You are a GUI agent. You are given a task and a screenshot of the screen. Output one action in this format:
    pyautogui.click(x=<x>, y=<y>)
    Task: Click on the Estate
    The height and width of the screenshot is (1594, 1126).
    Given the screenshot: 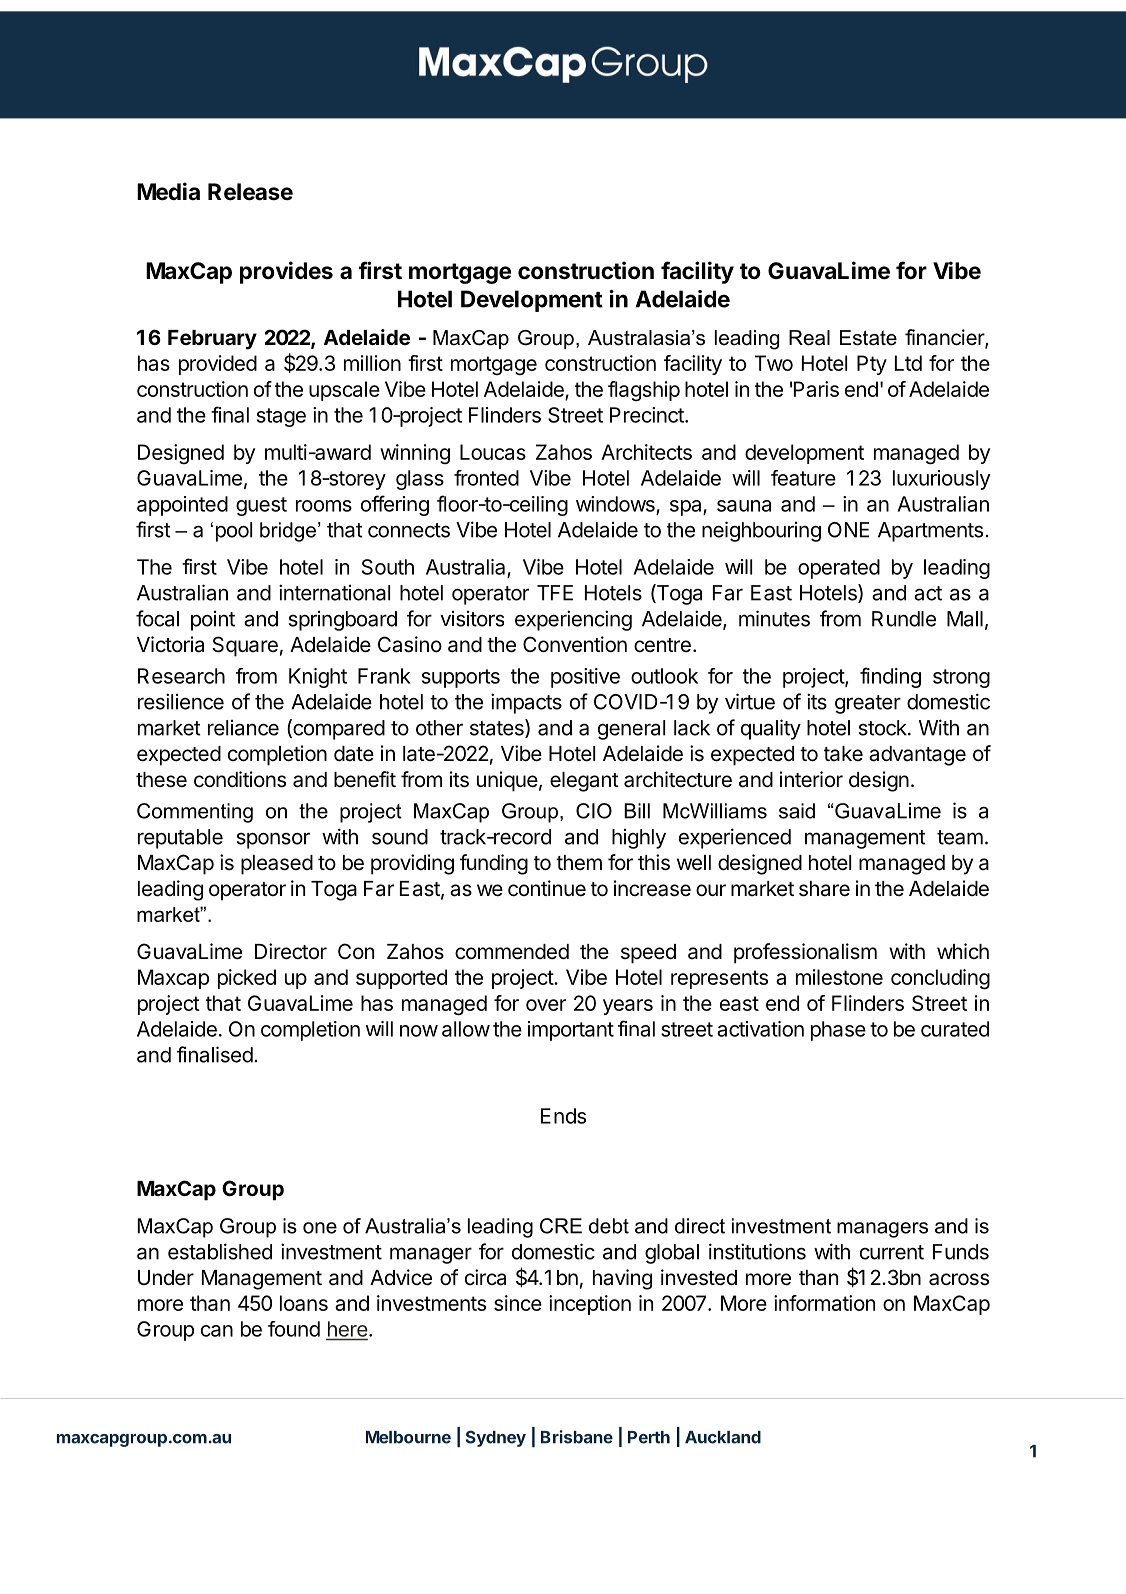 What is the action you would take?
    pyautogui.click(x=868, y=338)
